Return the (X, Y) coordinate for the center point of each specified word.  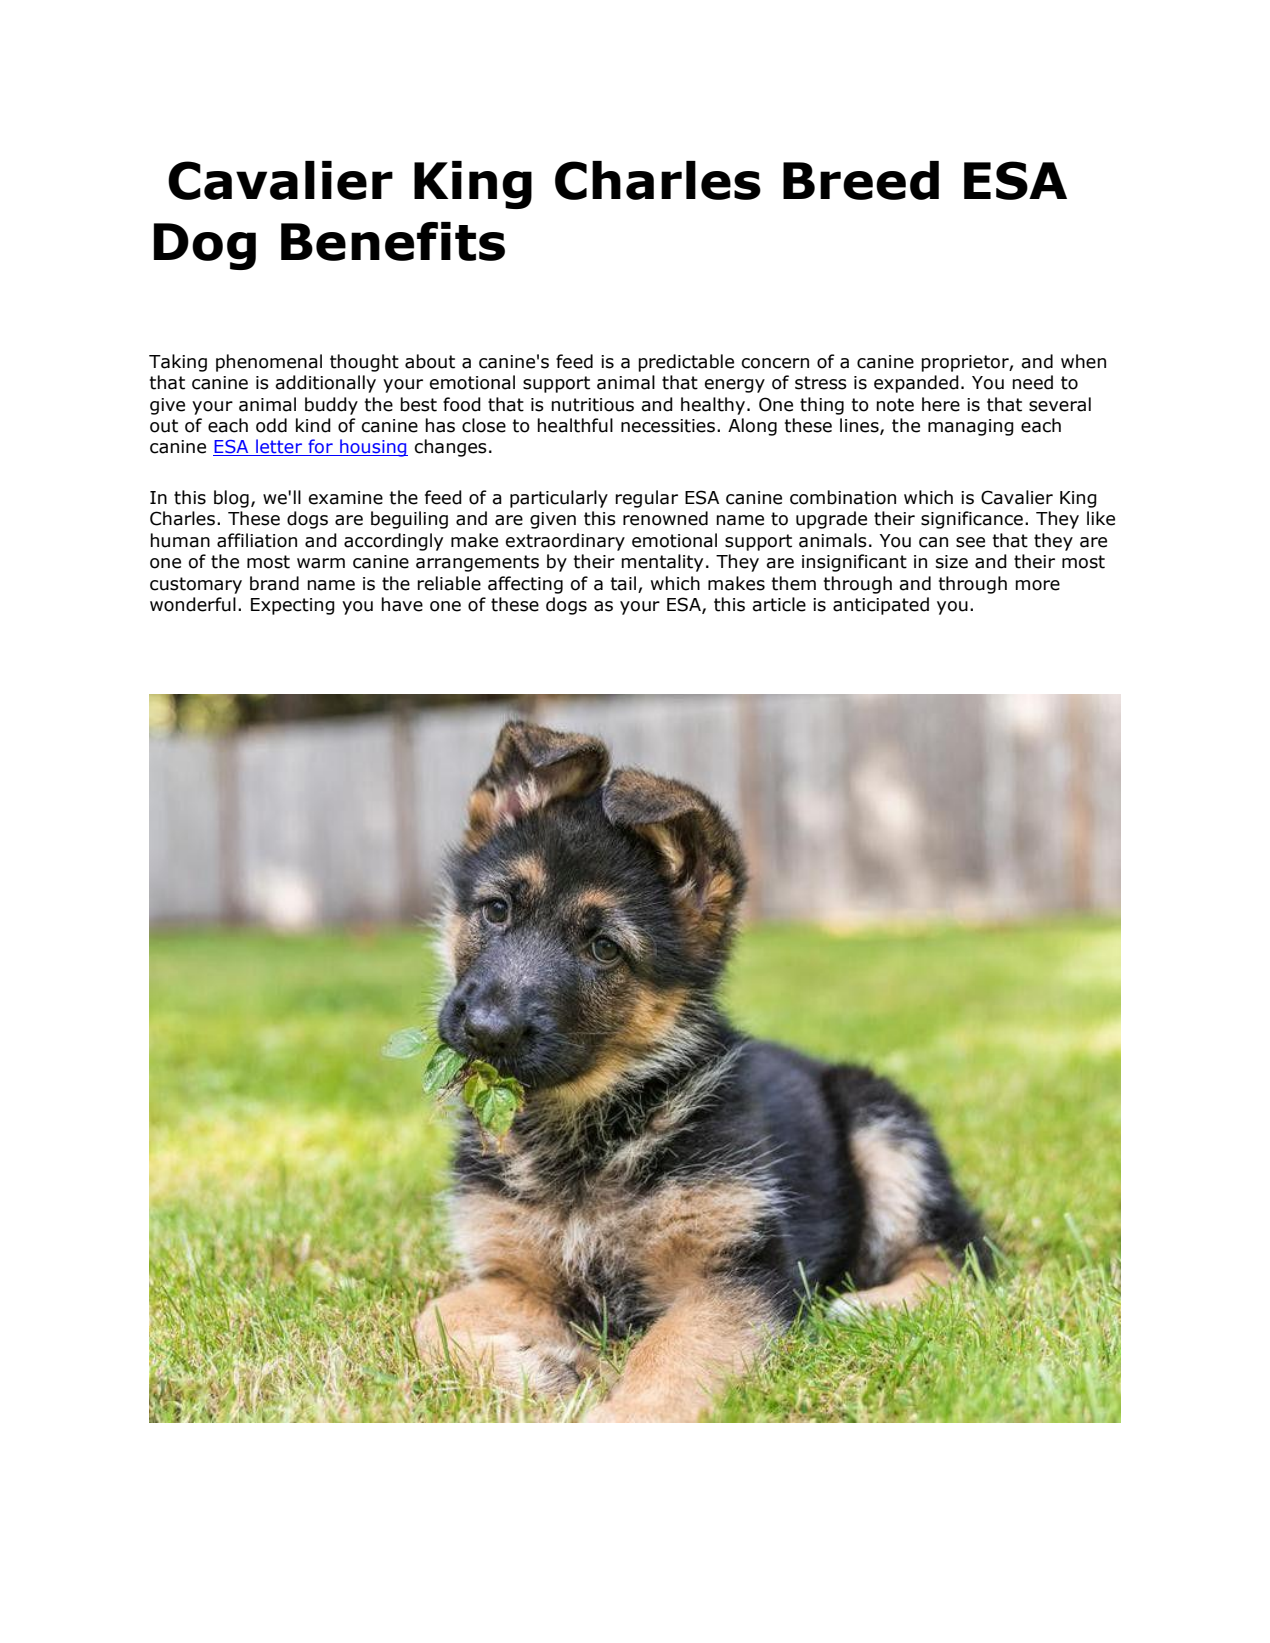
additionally (325, 384)
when (1083, 361)
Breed (861, 180)
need (1032, 382)
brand (274, 583)
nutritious (592, 405)
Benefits (393, 241)
